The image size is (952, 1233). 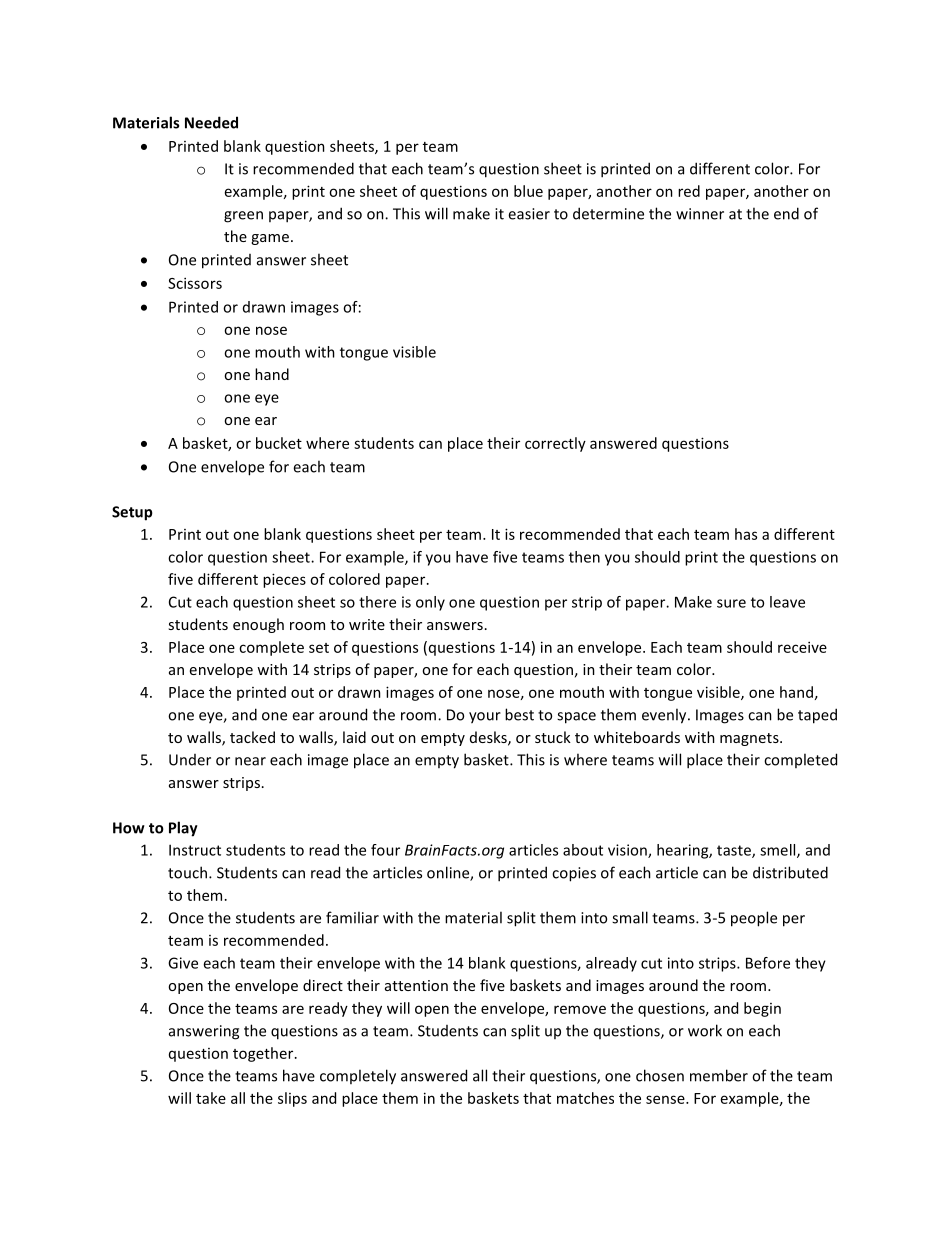 What do you see at coordinates (528, 191) in the image?
I see `blue` at bounding box center [528, 191].
